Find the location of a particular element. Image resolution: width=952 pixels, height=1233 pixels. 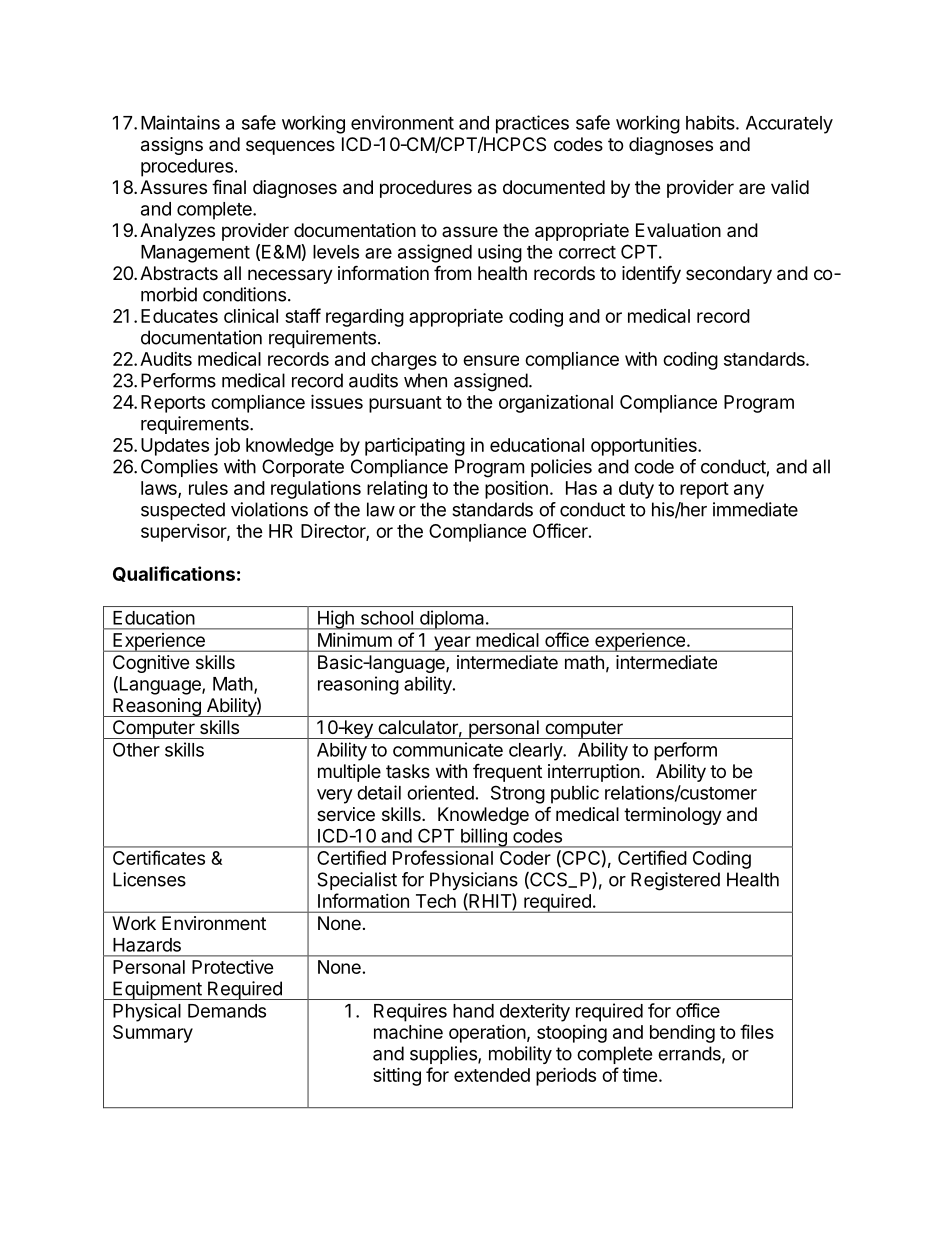

Demands is located at coordinates (227, 1011).
